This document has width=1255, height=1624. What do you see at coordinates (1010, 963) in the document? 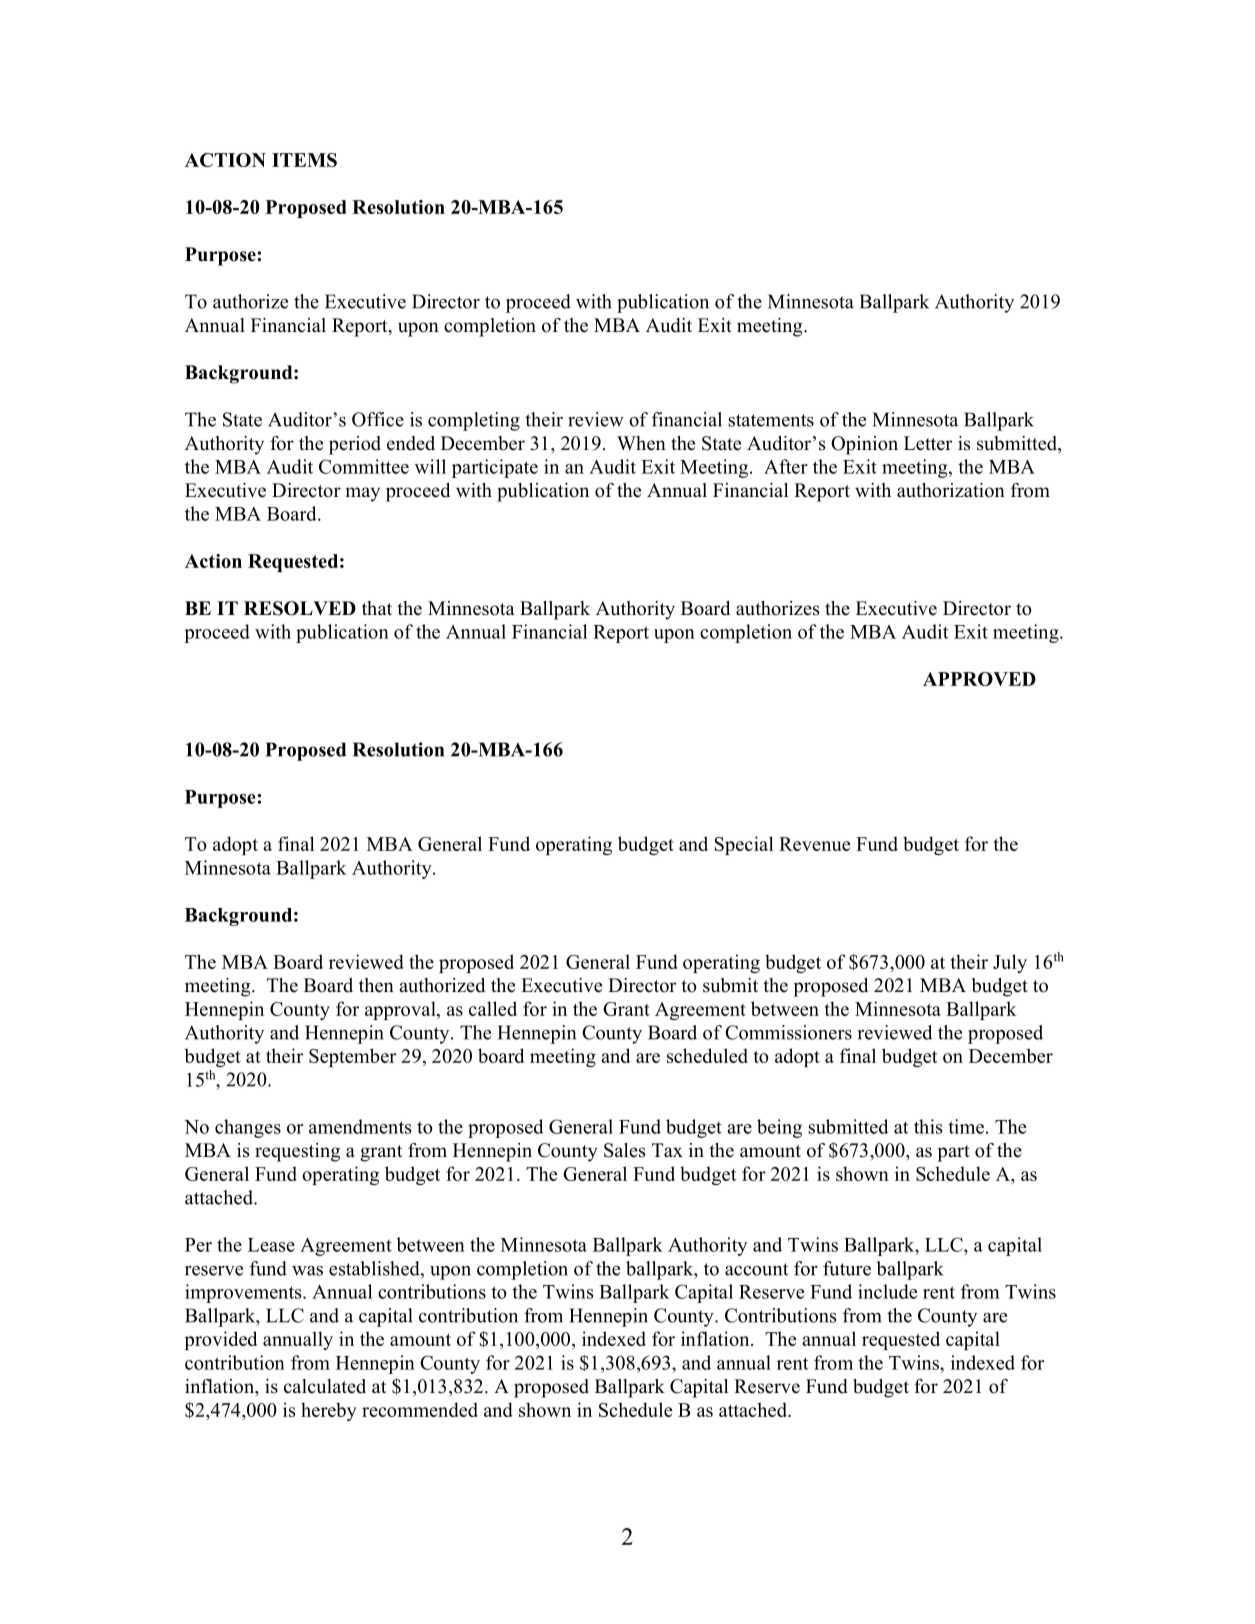
I see `July` at bounding box center [1010, 963].
